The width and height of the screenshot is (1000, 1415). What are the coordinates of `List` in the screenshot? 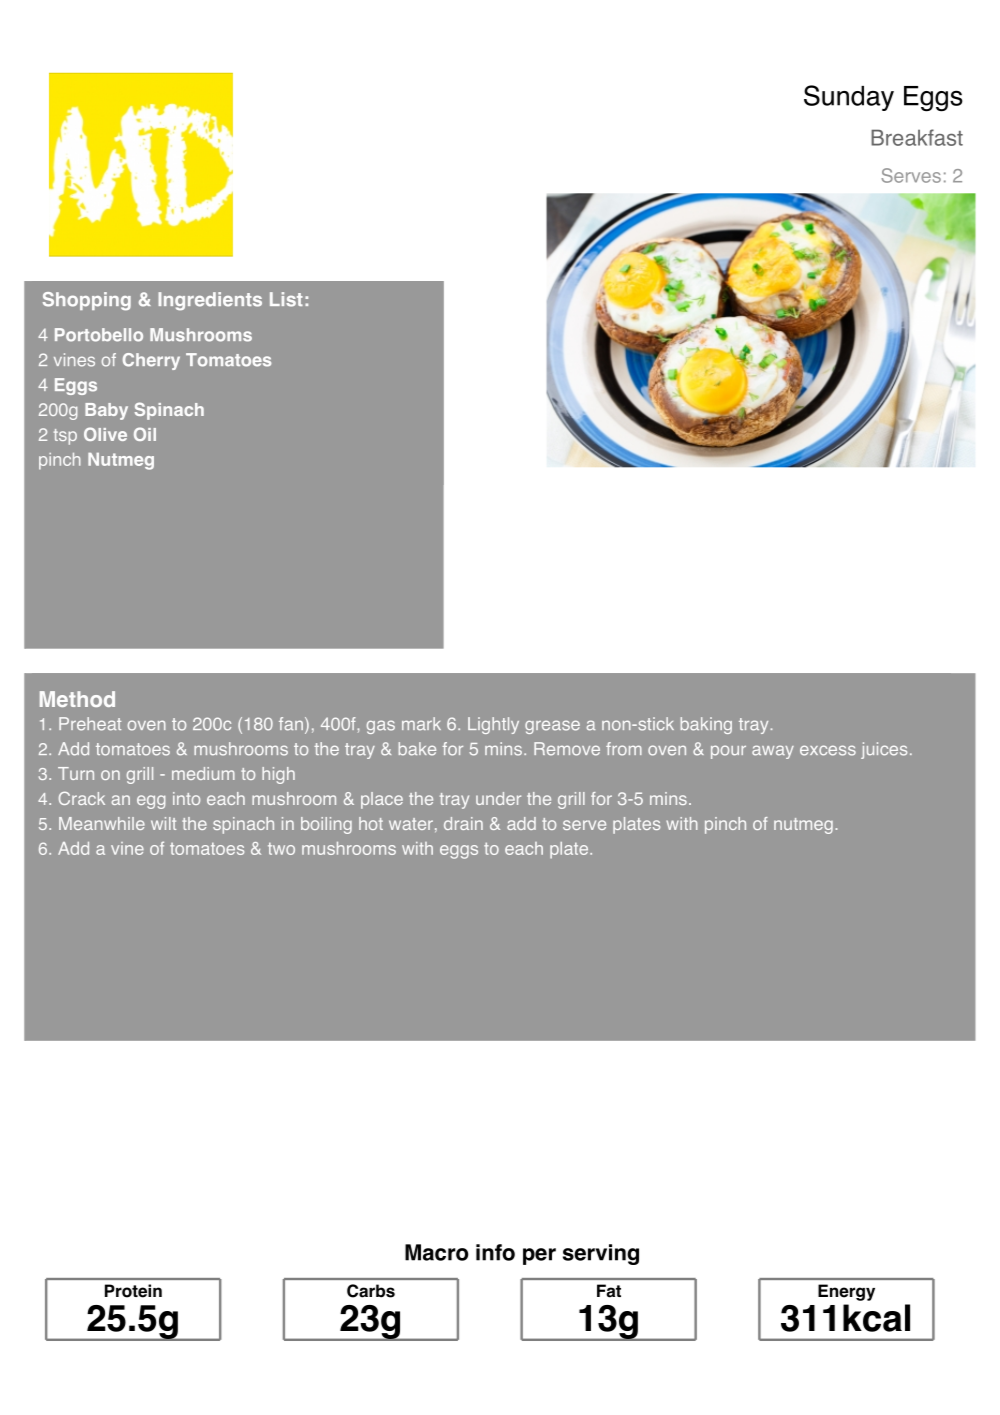 It's located at (286, 299).
